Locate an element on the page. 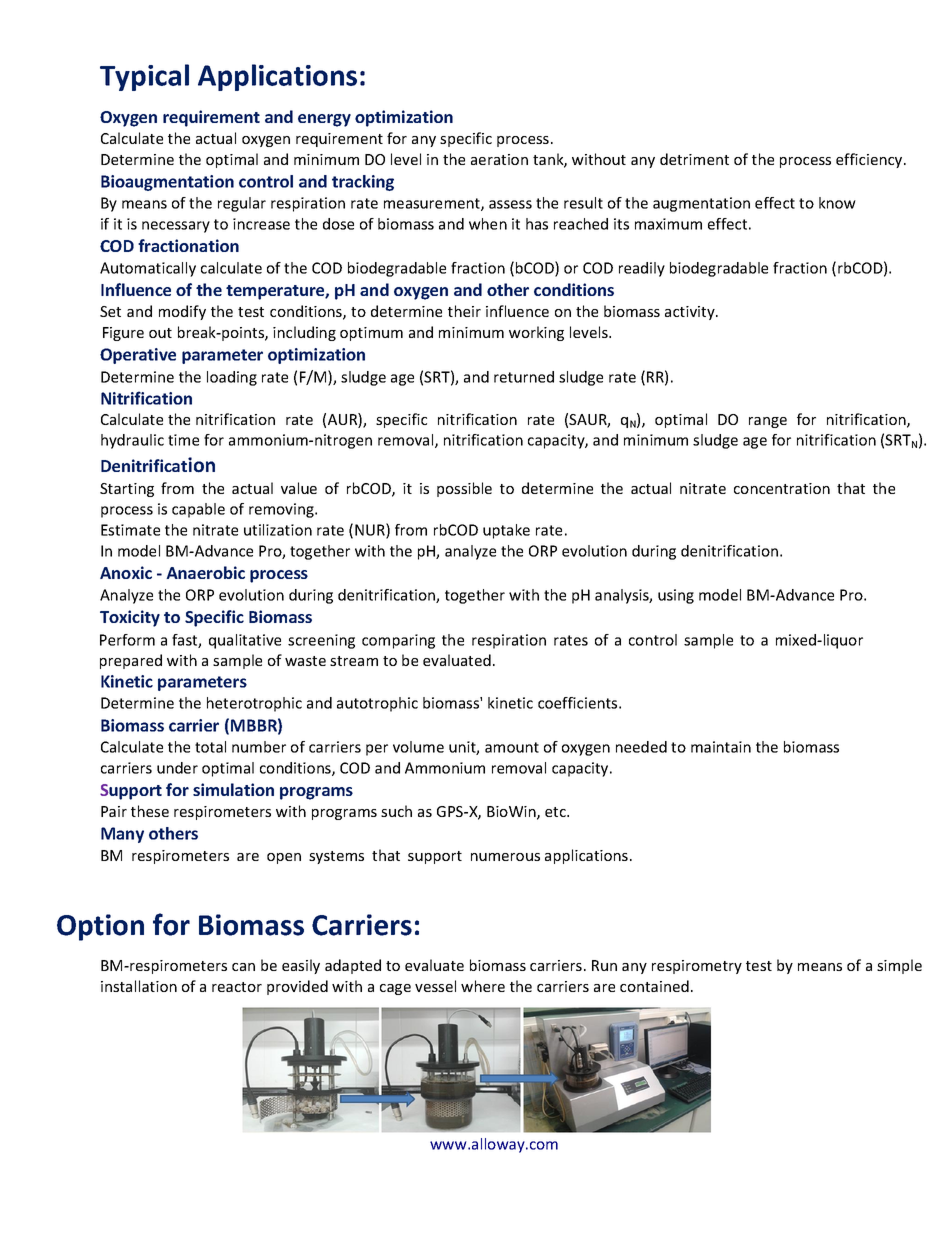 The height and width of the image is (1233, 952). maintain is located at coordinates (721, 747).
